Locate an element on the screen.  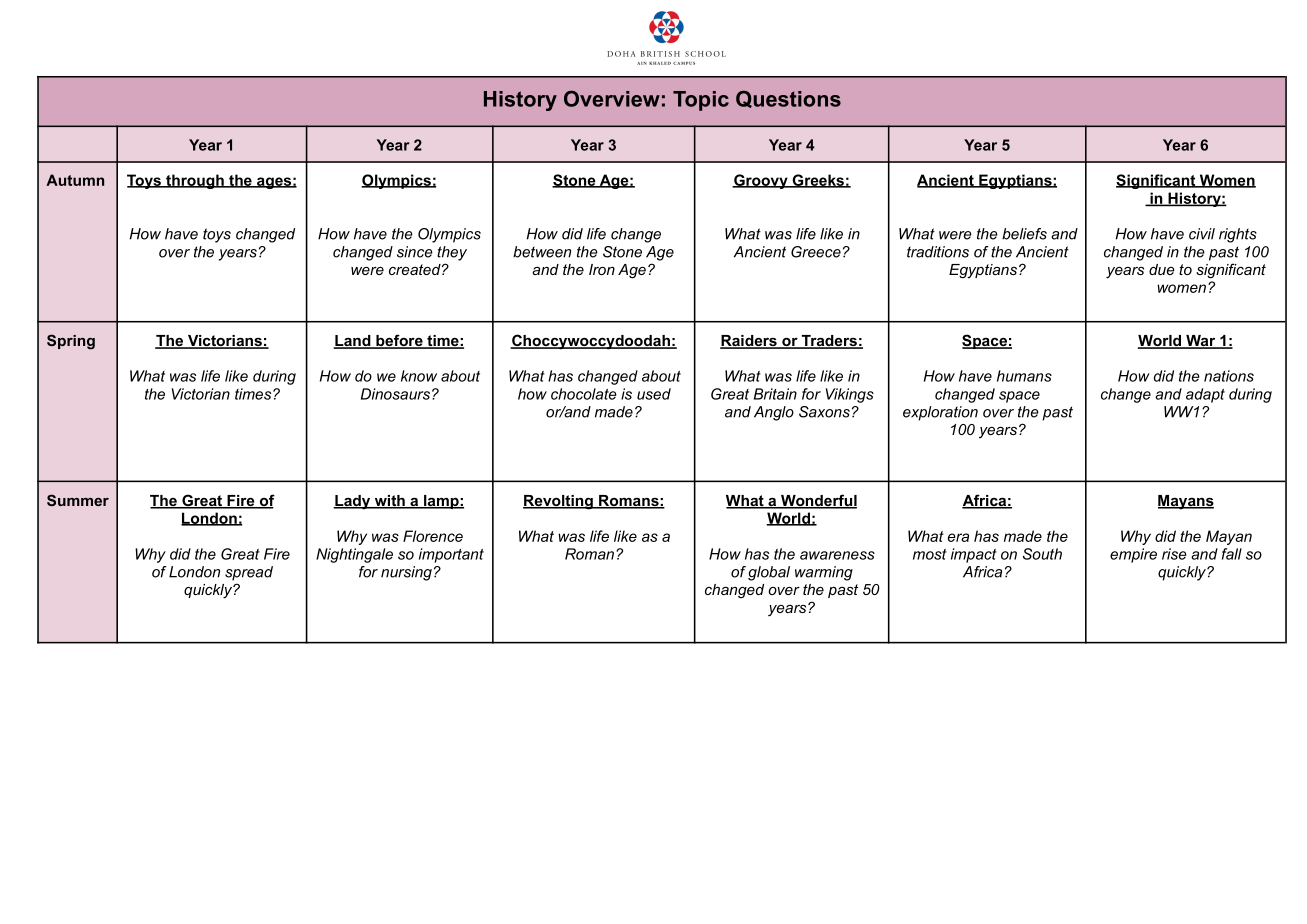
Questions is located at coordinates (788, 99).
